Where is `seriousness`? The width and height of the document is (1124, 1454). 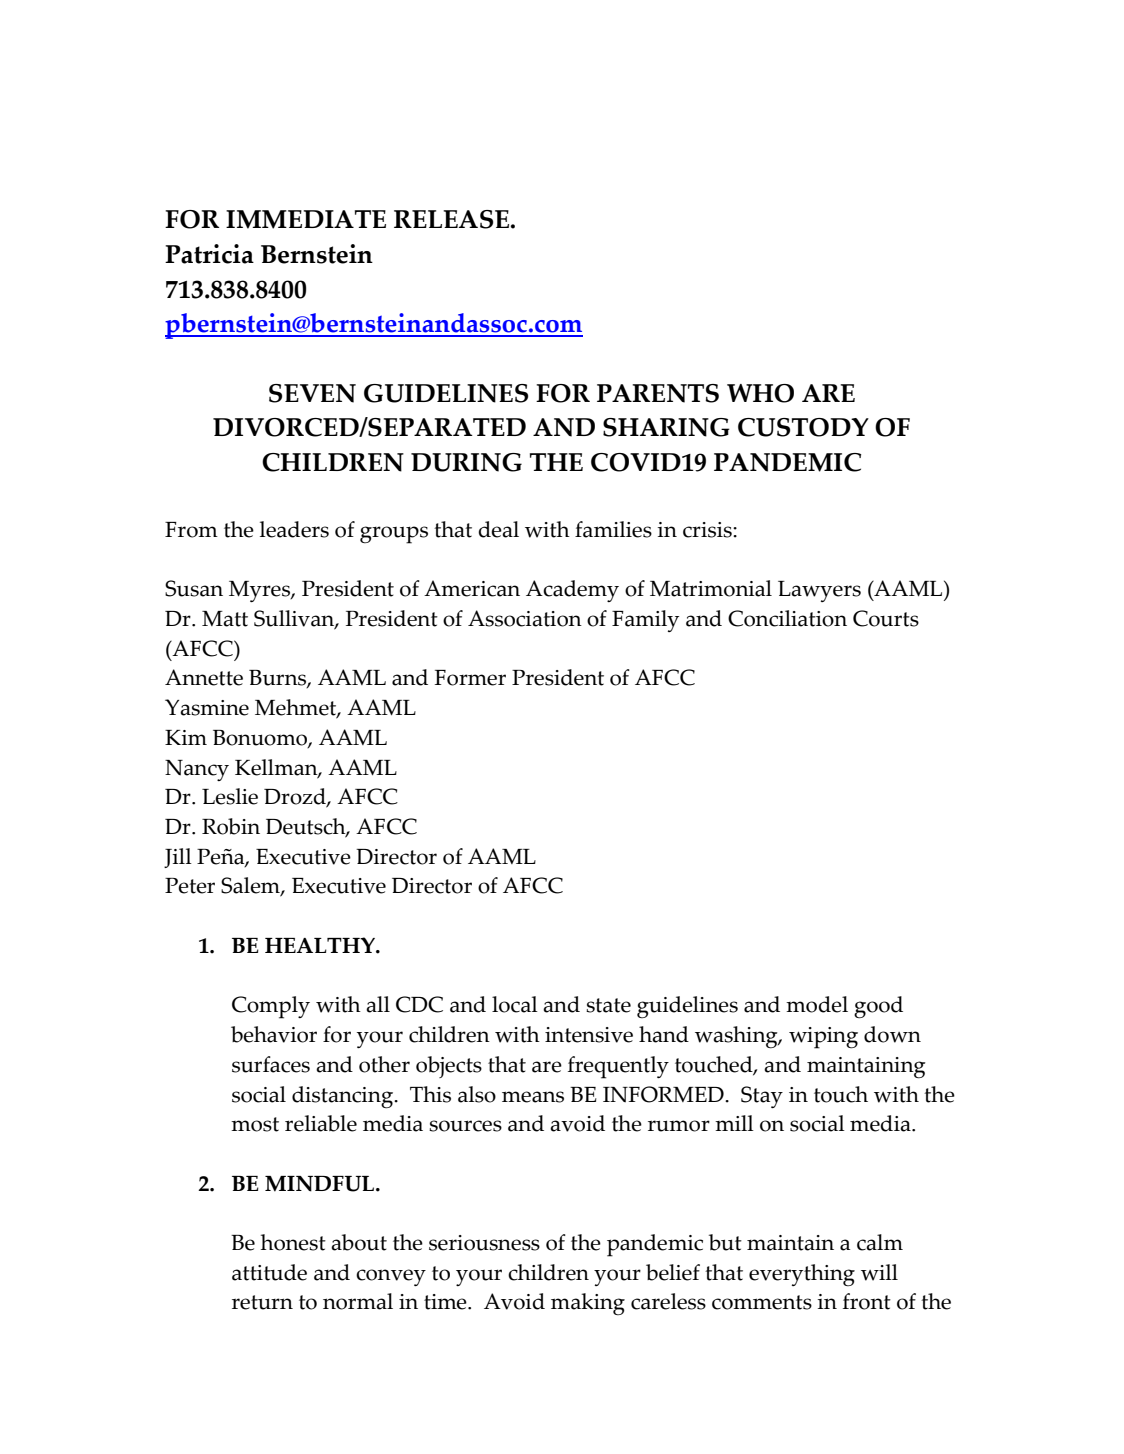
seriousness is located at coordinates (484, 1243).
